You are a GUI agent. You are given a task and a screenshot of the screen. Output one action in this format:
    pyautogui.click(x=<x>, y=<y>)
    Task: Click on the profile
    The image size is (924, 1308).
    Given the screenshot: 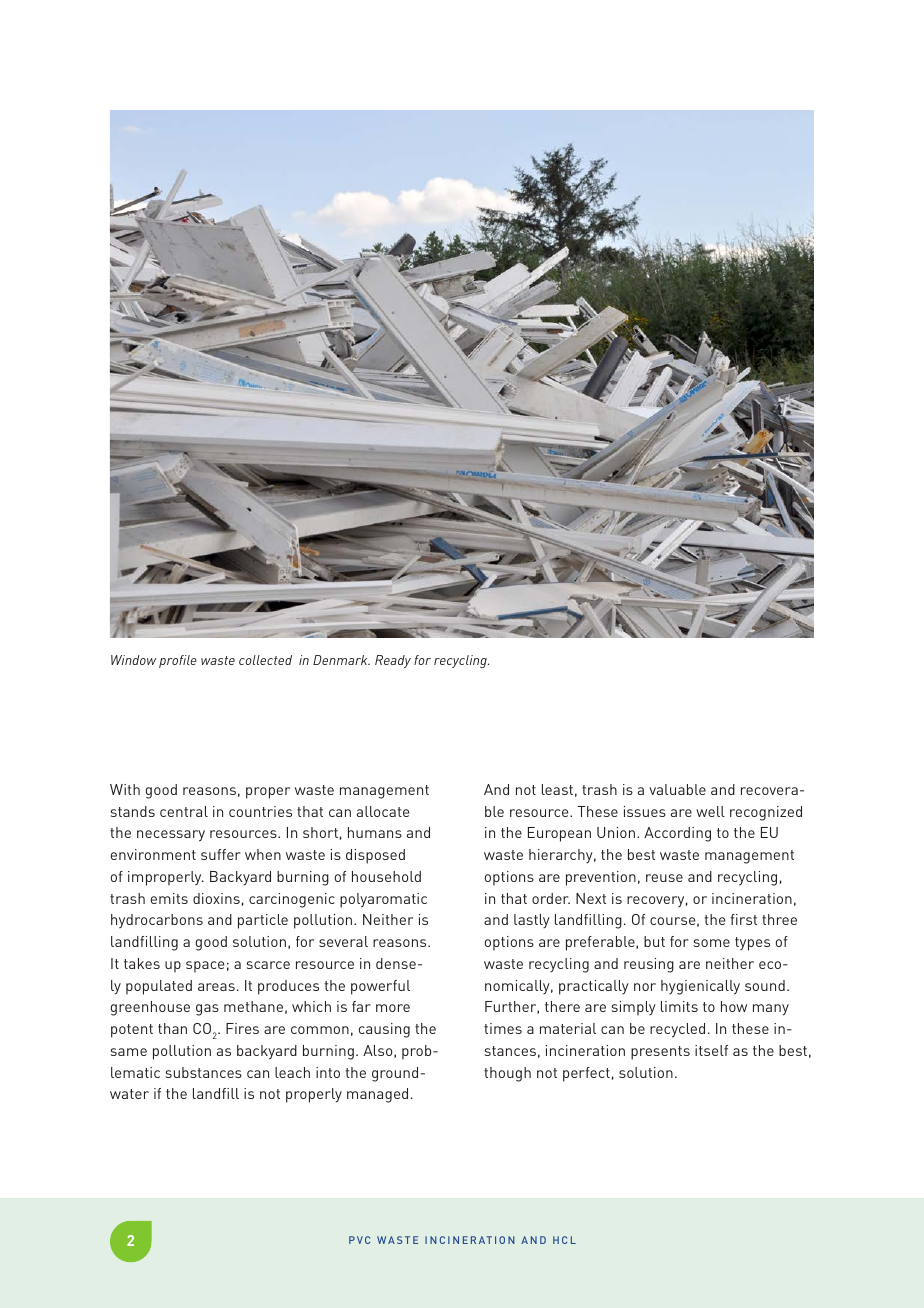 What is the action you would take?
    pyautogui.click(x=178, y=661)
